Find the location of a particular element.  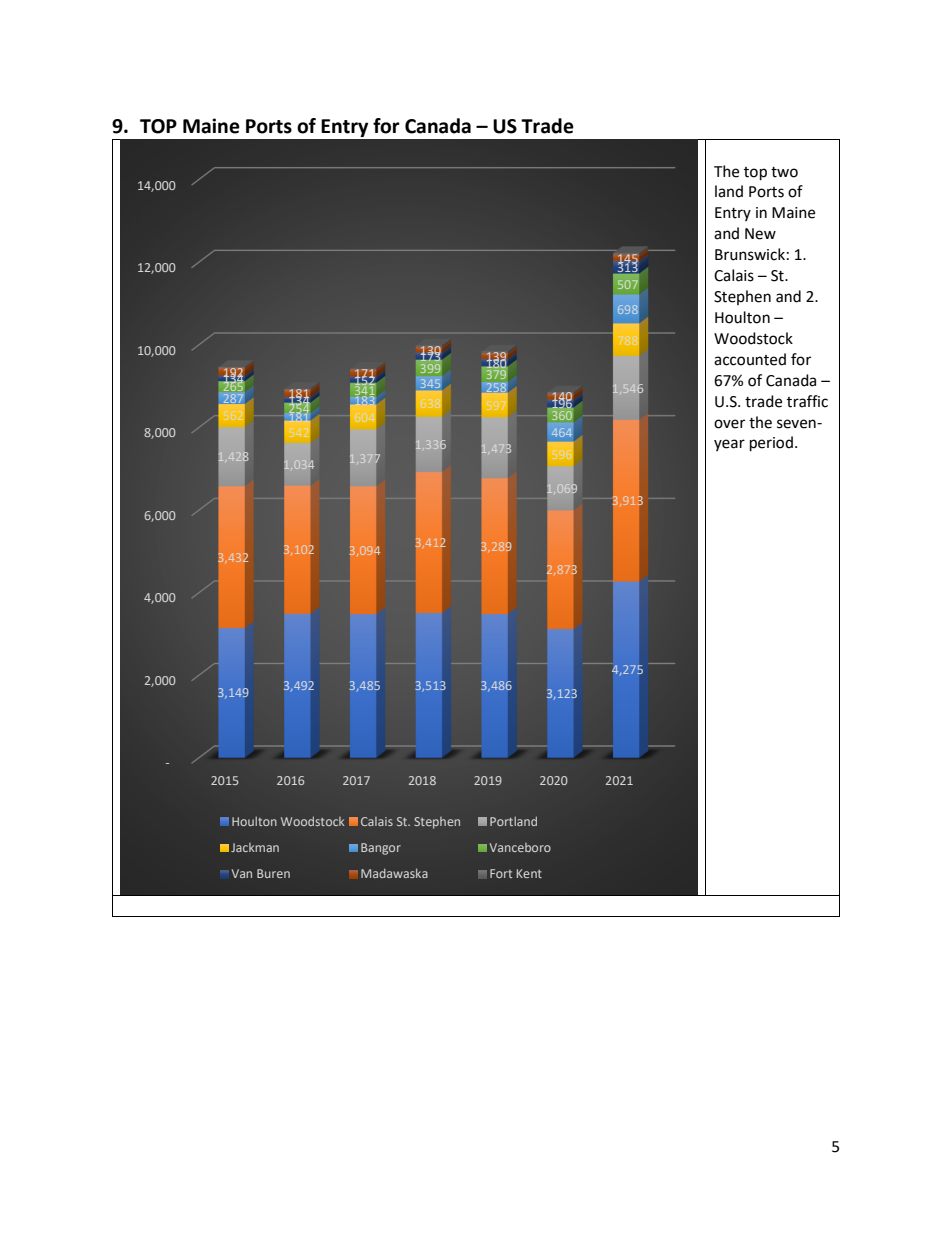

Jackman is located at coordinates (255, 847).
